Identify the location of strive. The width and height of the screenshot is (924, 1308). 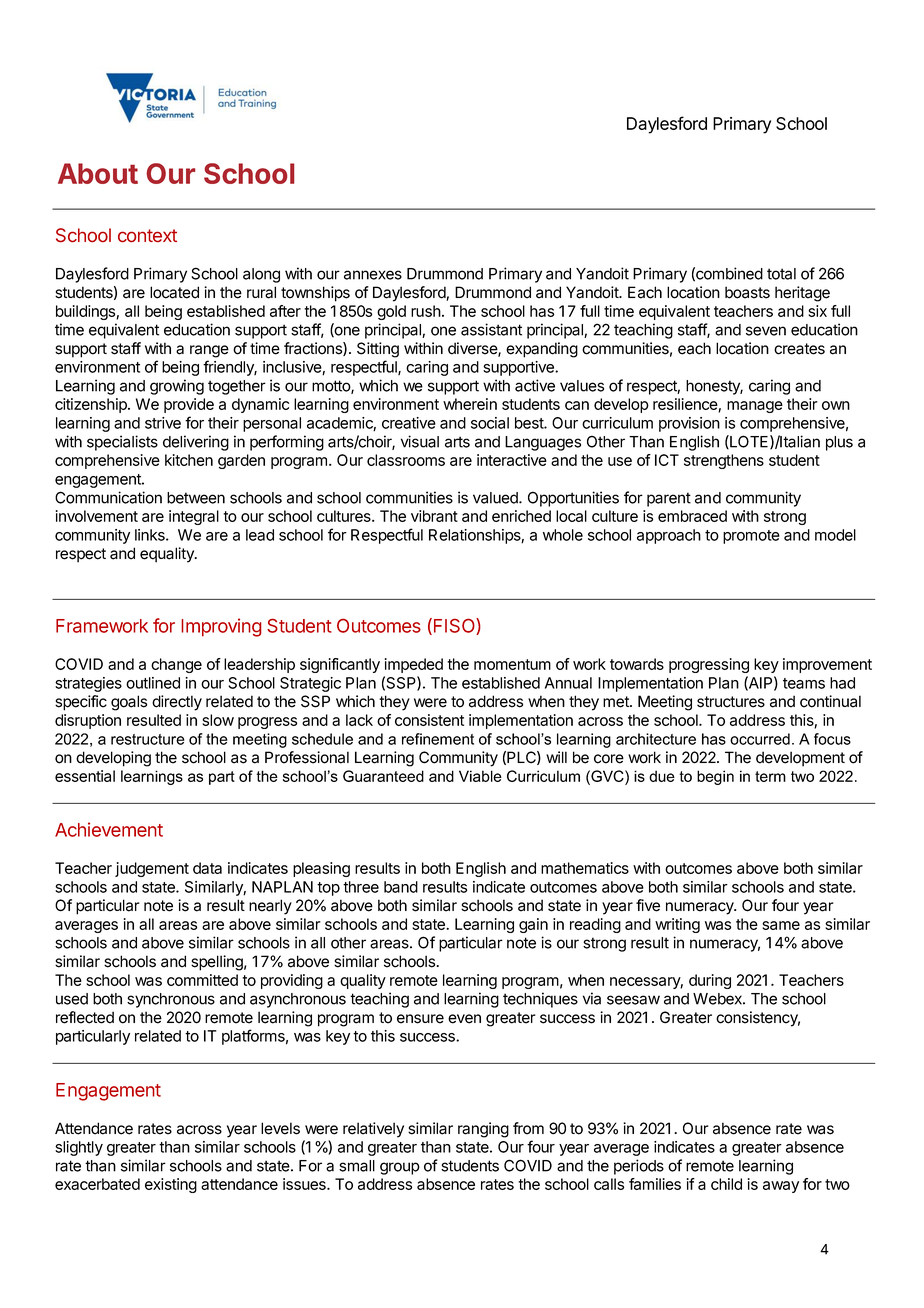
(163, 423).
